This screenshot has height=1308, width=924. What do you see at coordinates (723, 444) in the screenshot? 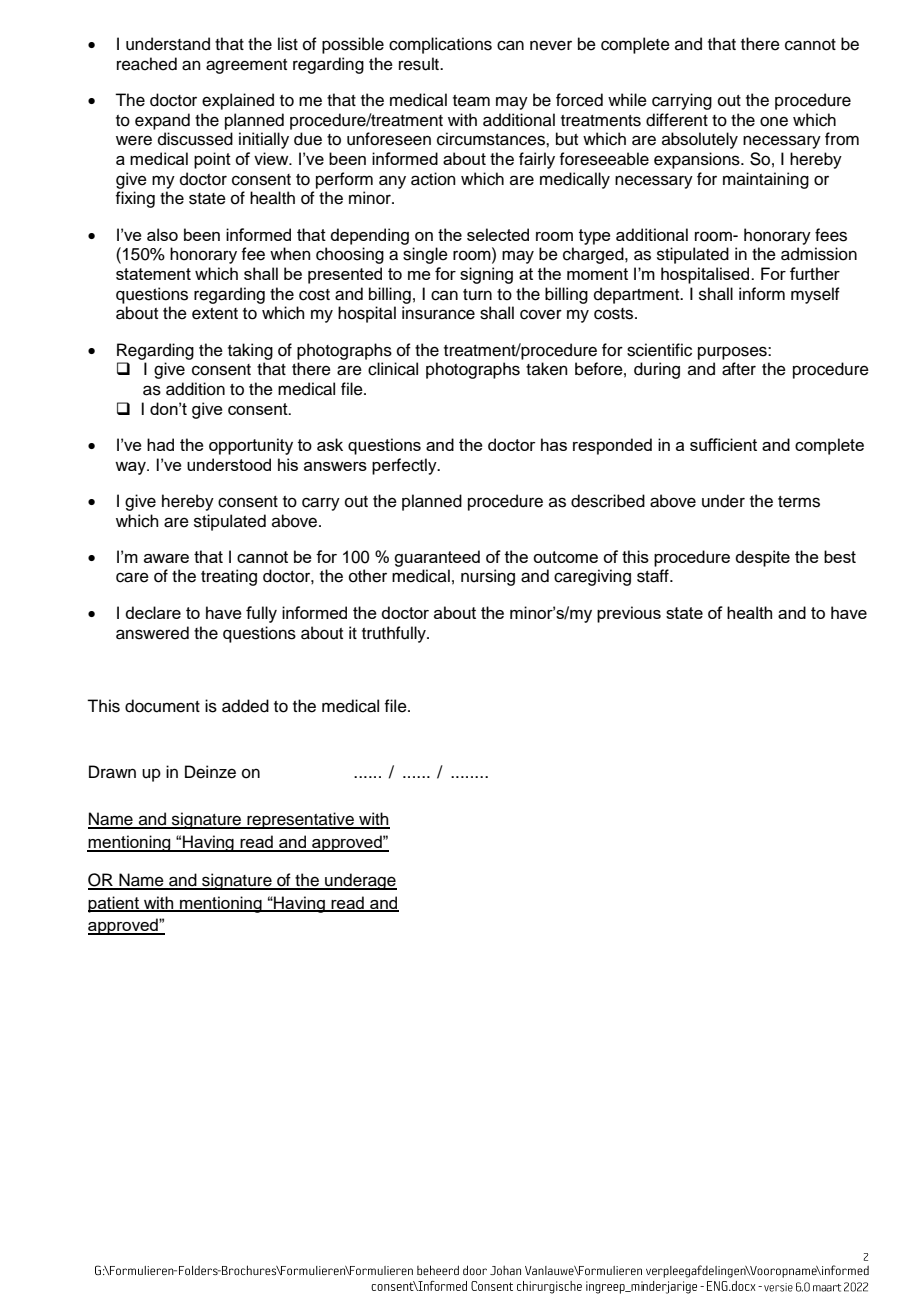
I see `sufficient` at bounding box center [723, 444].
